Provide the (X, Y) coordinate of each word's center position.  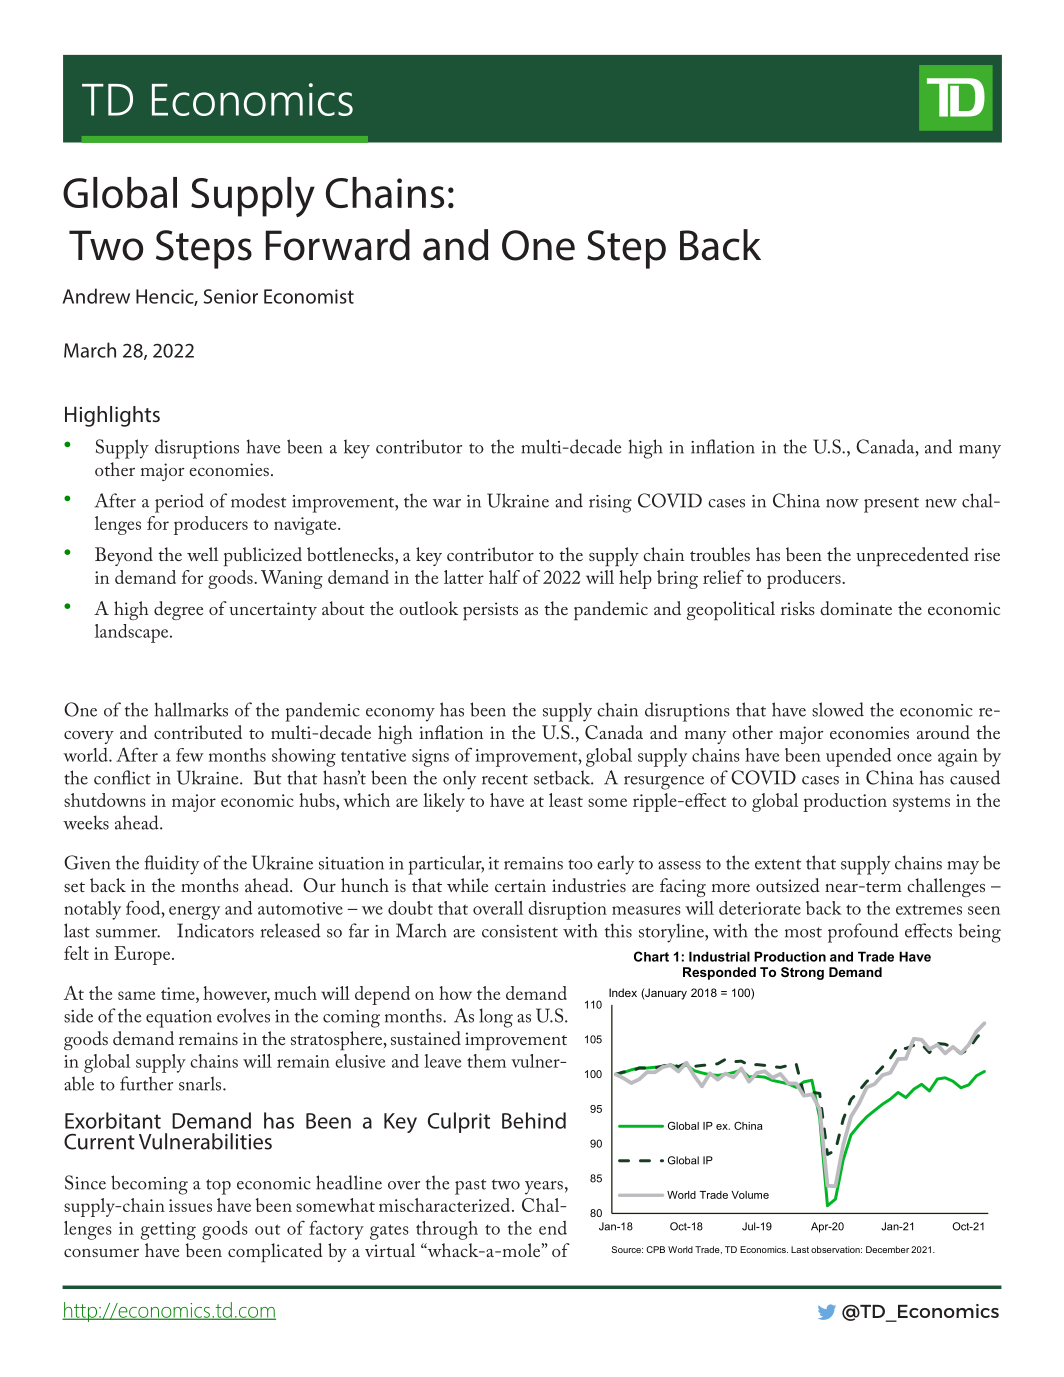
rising (610, 504)
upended (859, 757)
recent (505, 779)
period (179, 503)
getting (168, 1231)
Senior (230, 296)
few (190, 755)
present (891, 505)
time (179, 993)
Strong (802, 973)
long (496, 1018)
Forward (338, 245)
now (842, 503)
